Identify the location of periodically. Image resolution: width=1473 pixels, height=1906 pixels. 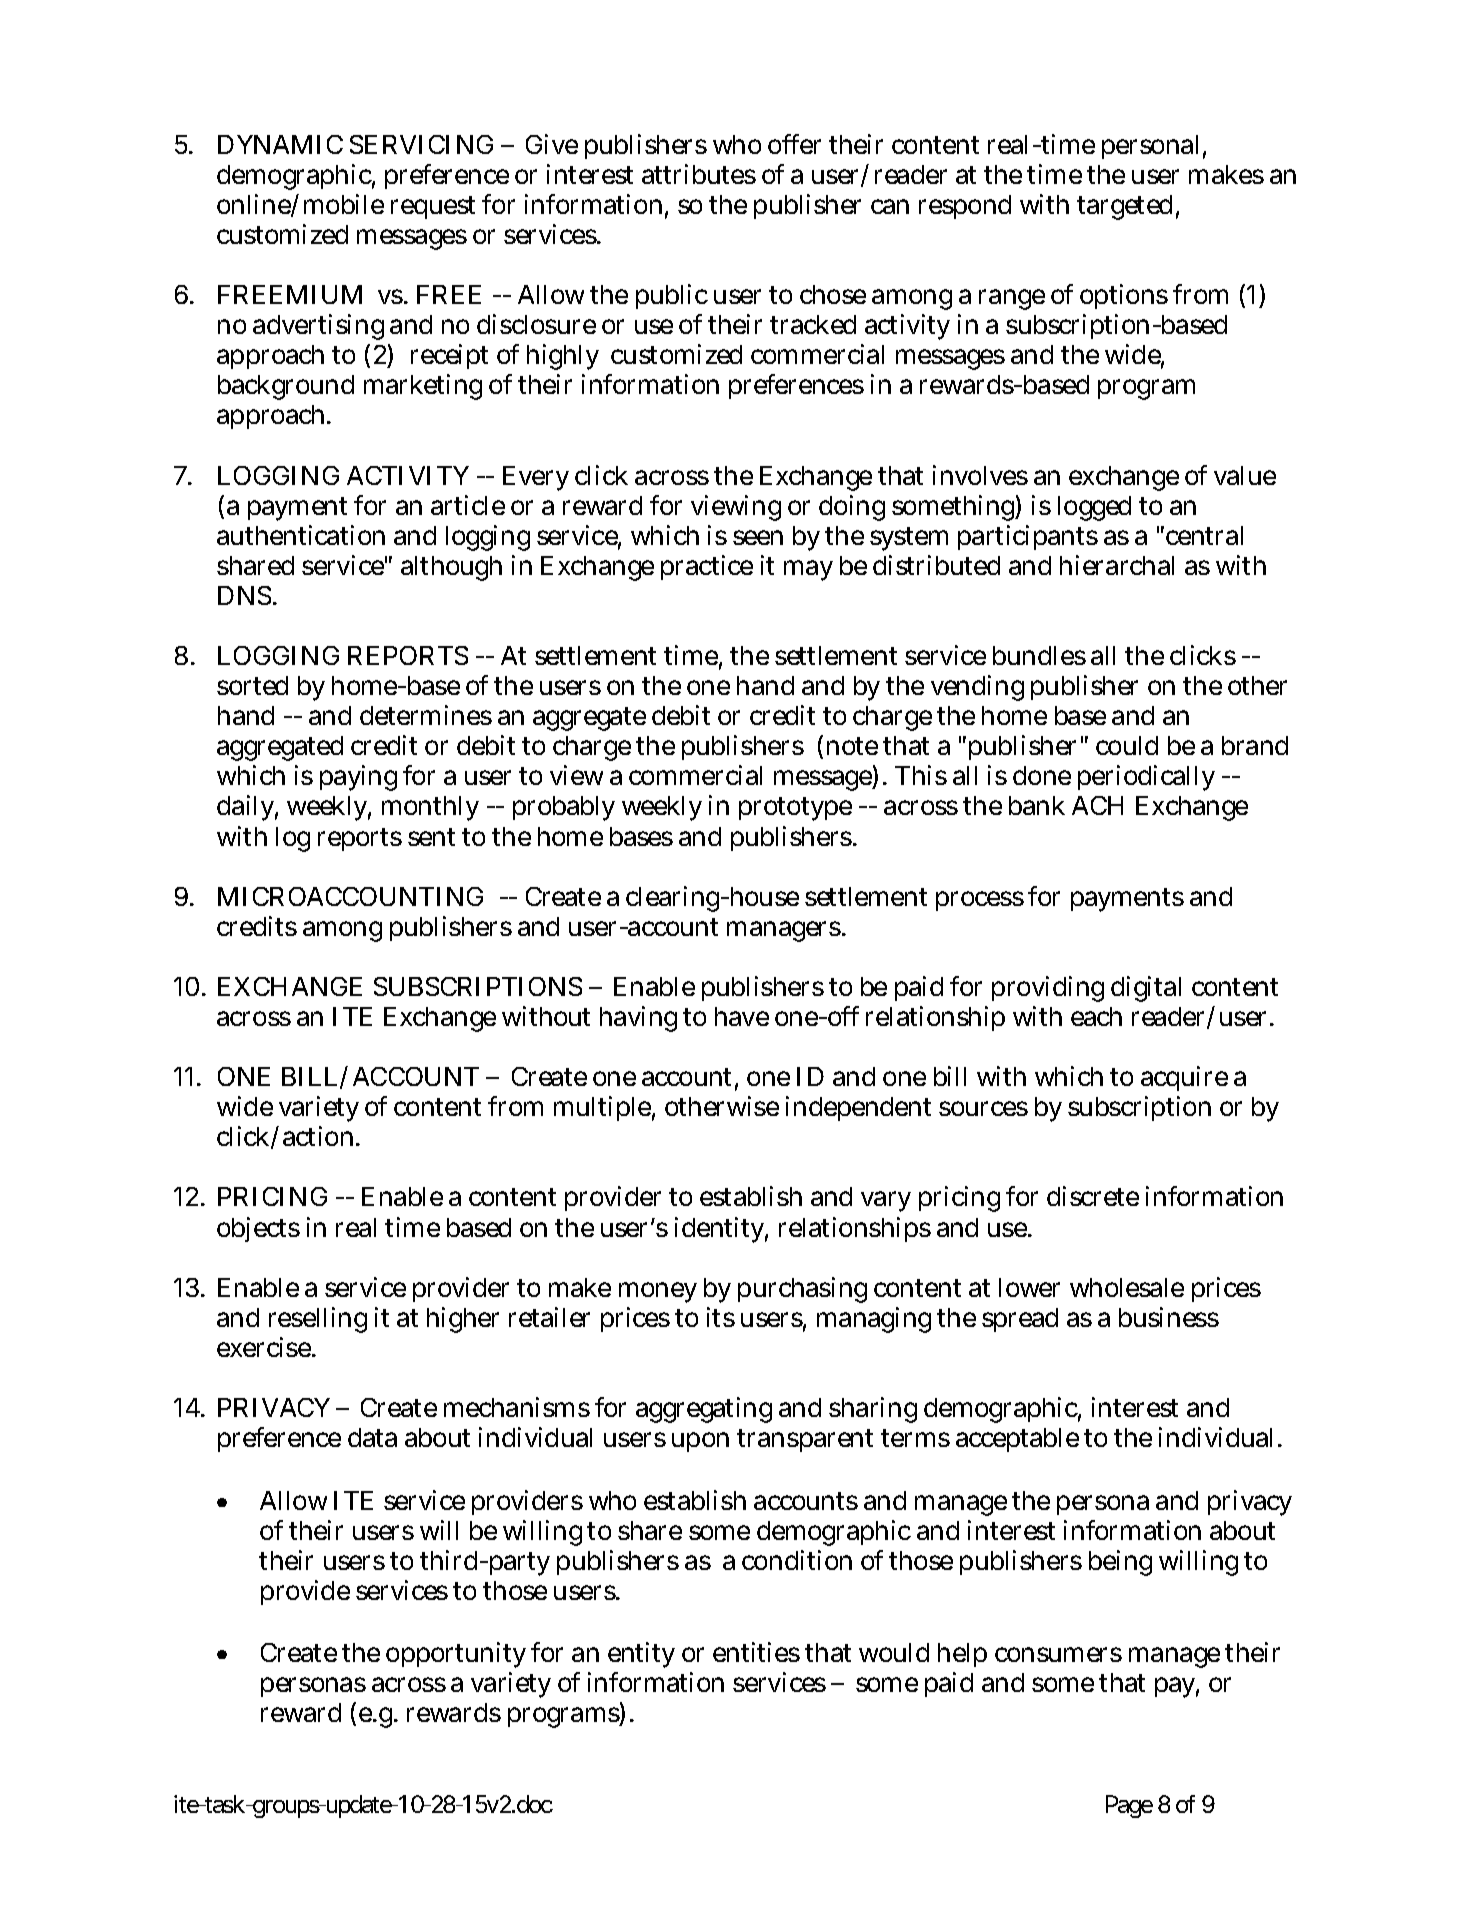
(1146, 778).
